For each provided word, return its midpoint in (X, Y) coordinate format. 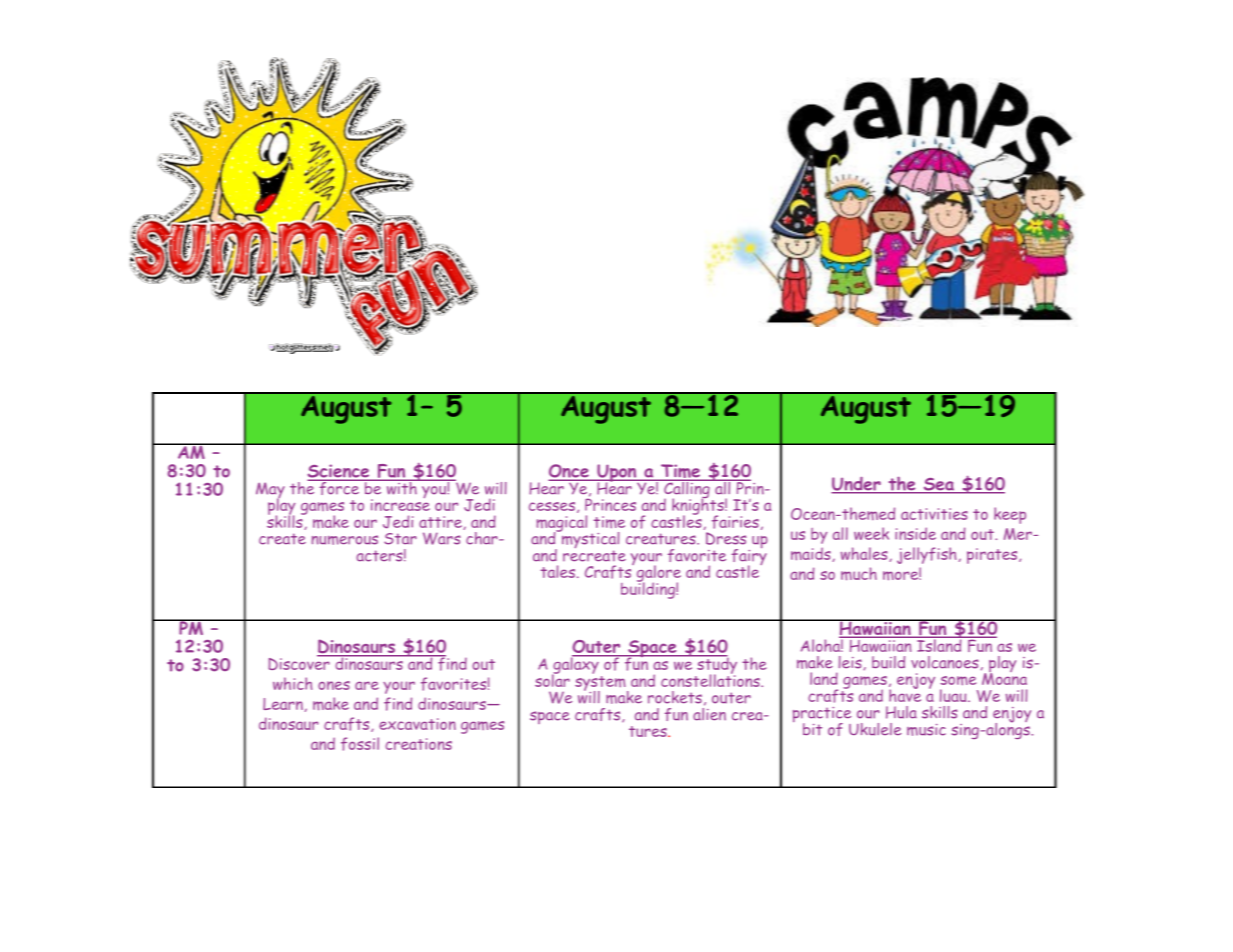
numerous (345, 540)
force (339, 487)
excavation (417, 724)
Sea (939, 485)
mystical (589, 540)
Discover (300, 662)
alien (709, 713)
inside (915, 533)
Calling (687, 490)
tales (559, 571)
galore (659, 575)
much (859, 574)
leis (851, 663)
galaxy (576, 666)
